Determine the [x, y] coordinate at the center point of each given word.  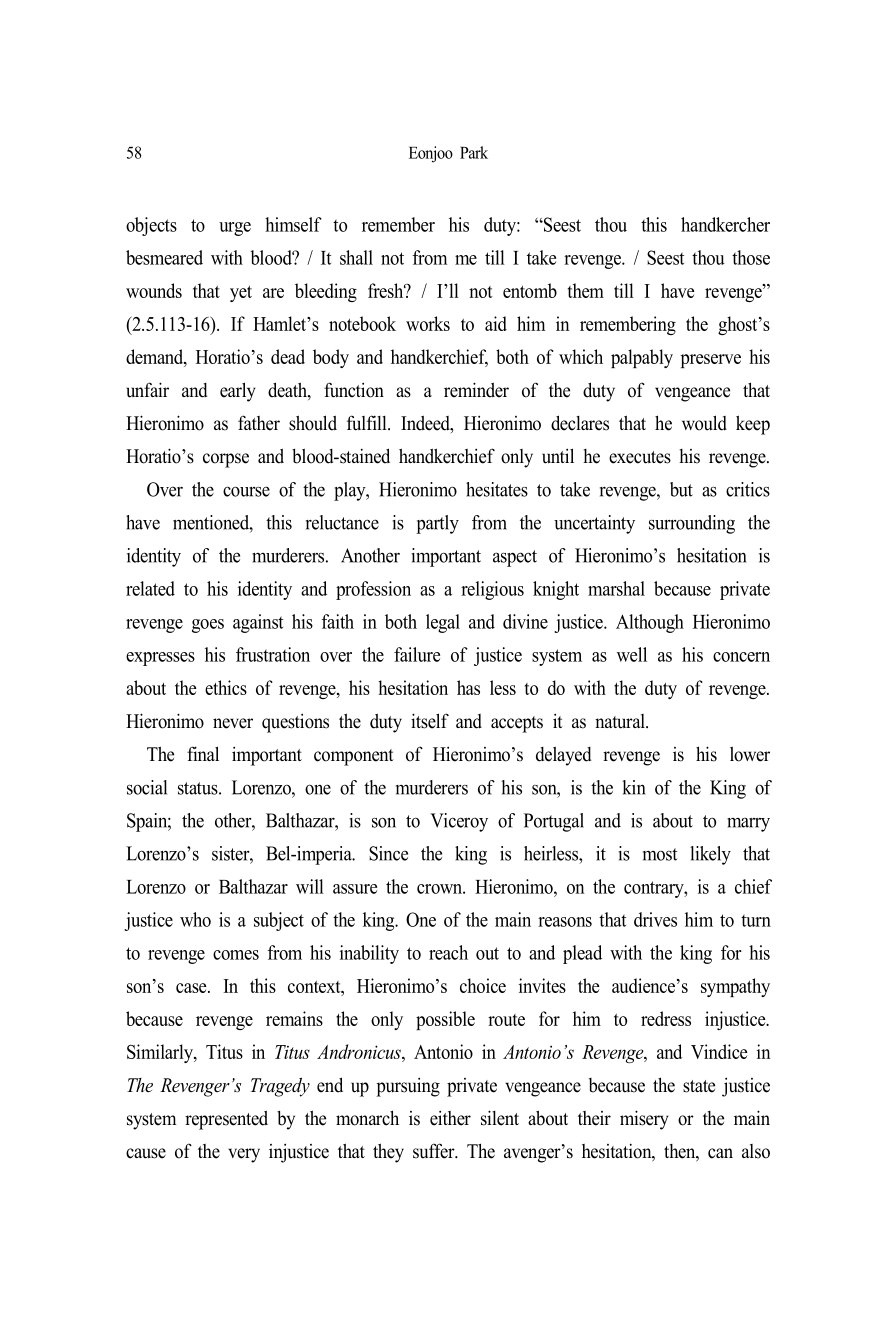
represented [226, 1120]
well [632, 654]
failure [417, 654]
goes [208, 626]
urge [235, 229]
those [751, 257]
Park [474, 152]
